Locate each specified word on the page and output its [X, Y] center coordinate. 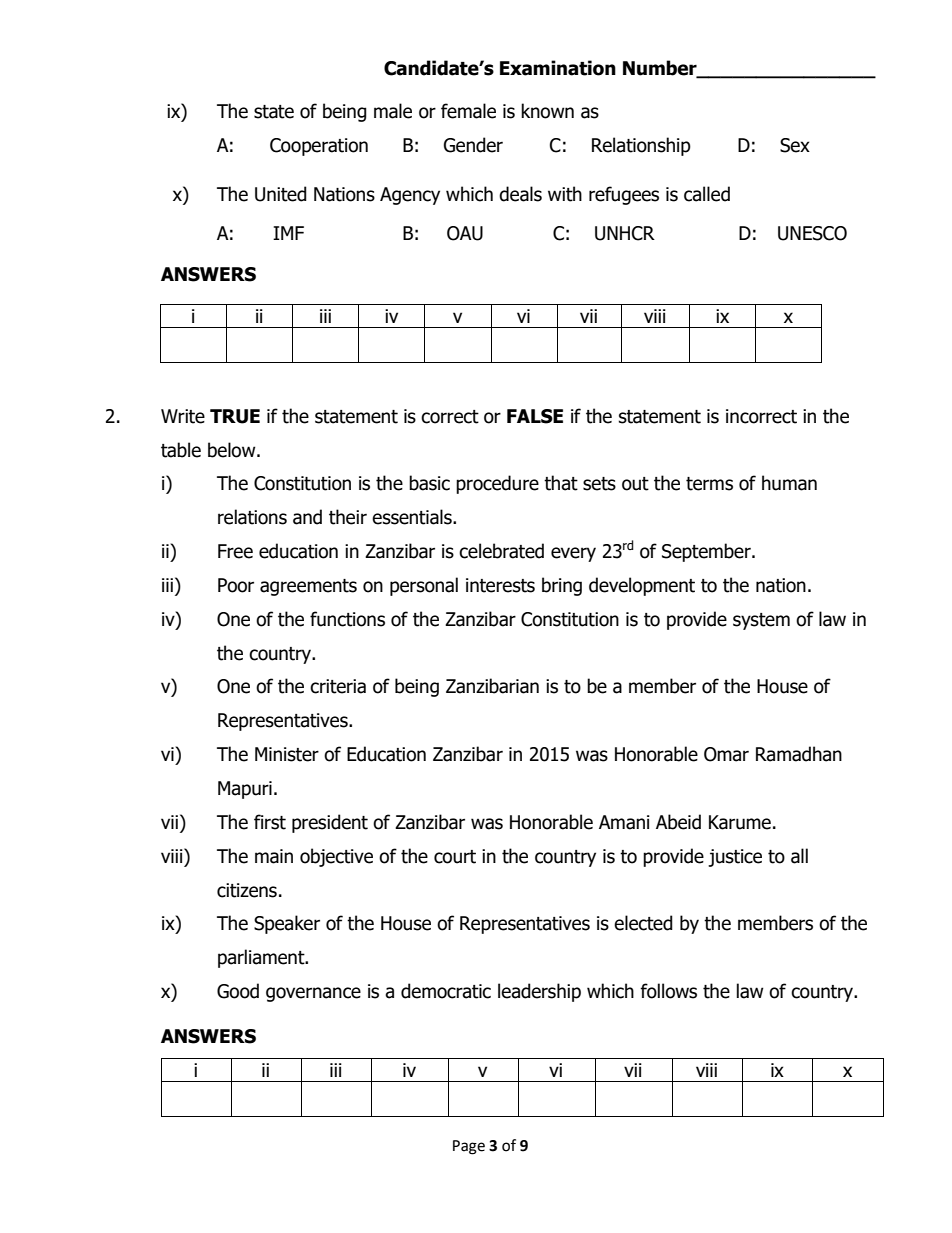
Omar [726, 754]
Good [238, 991]
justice [735, 858]
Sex [795, 145]
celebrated [501, 551]
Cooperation [319, 147]
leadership [539, 992]
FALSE [535, 416]
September [707, 552]
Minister [287, 754]
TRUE [235, 416]
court [455, 857]
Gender [473, 145]
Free [235, 551]
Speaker [287, 924]
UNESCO [812, 233]
